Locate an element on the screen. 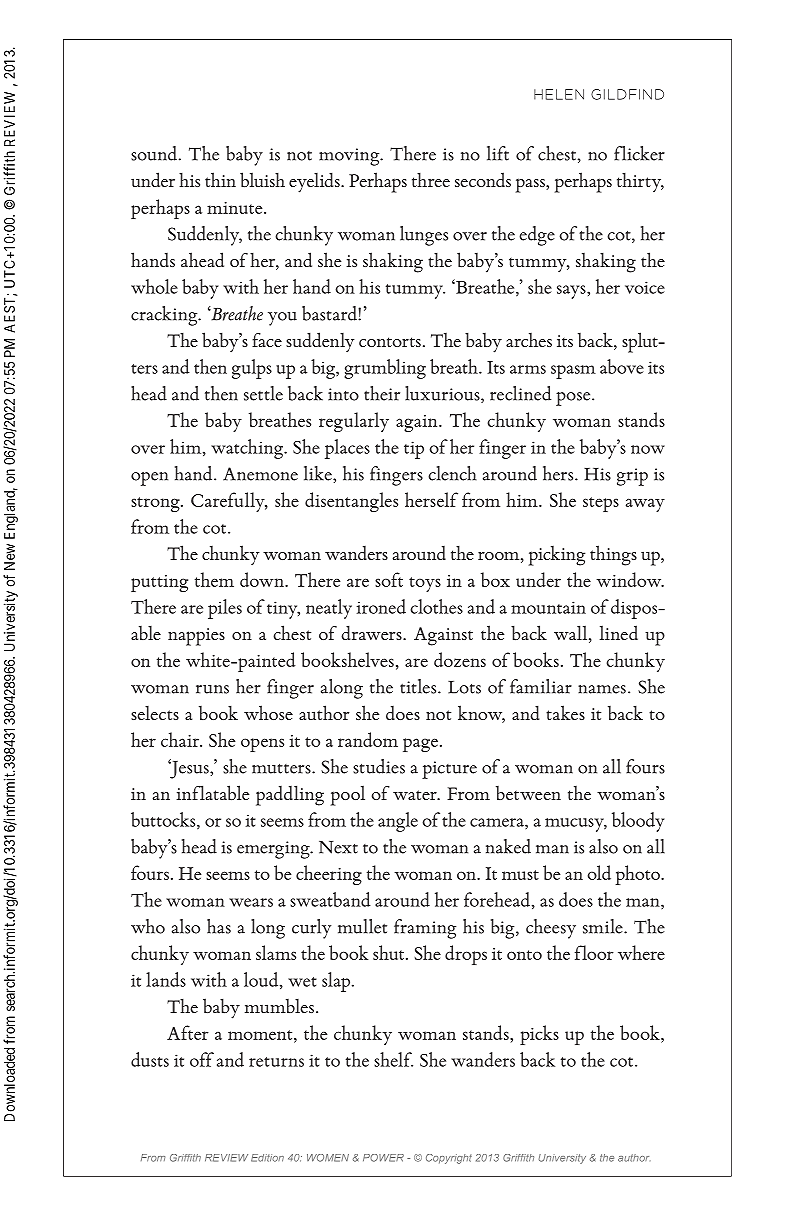  gulps is located at coordinates (252, 369).
